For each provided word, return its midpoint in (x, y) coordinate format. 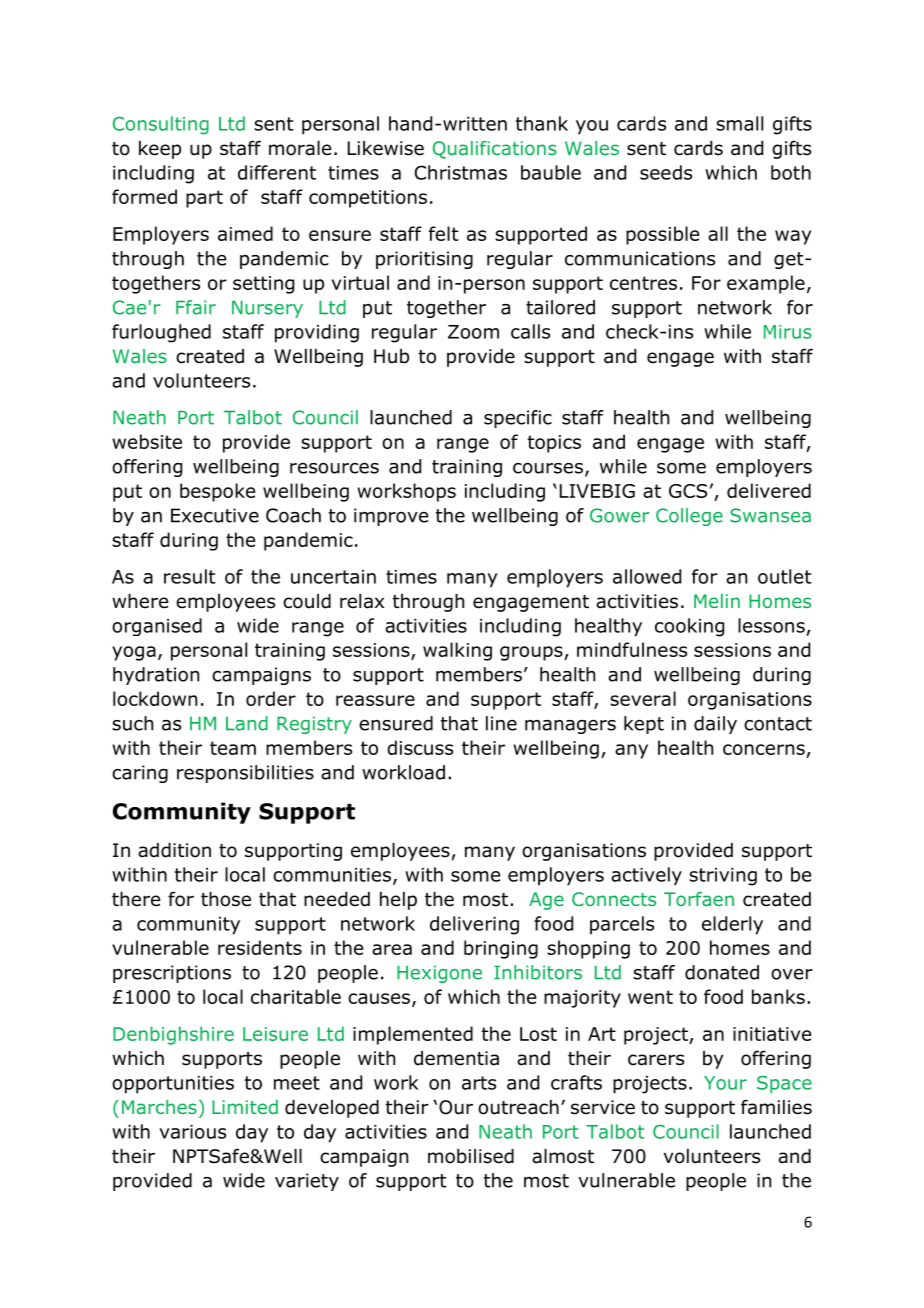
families (776, 1107)
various (192, 1132)
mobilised (471, 1156)
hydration (156, 676)
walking (457, 651)
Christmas (461, 172)
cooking (689, 627)
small (739, 123)
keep (160, 150)
